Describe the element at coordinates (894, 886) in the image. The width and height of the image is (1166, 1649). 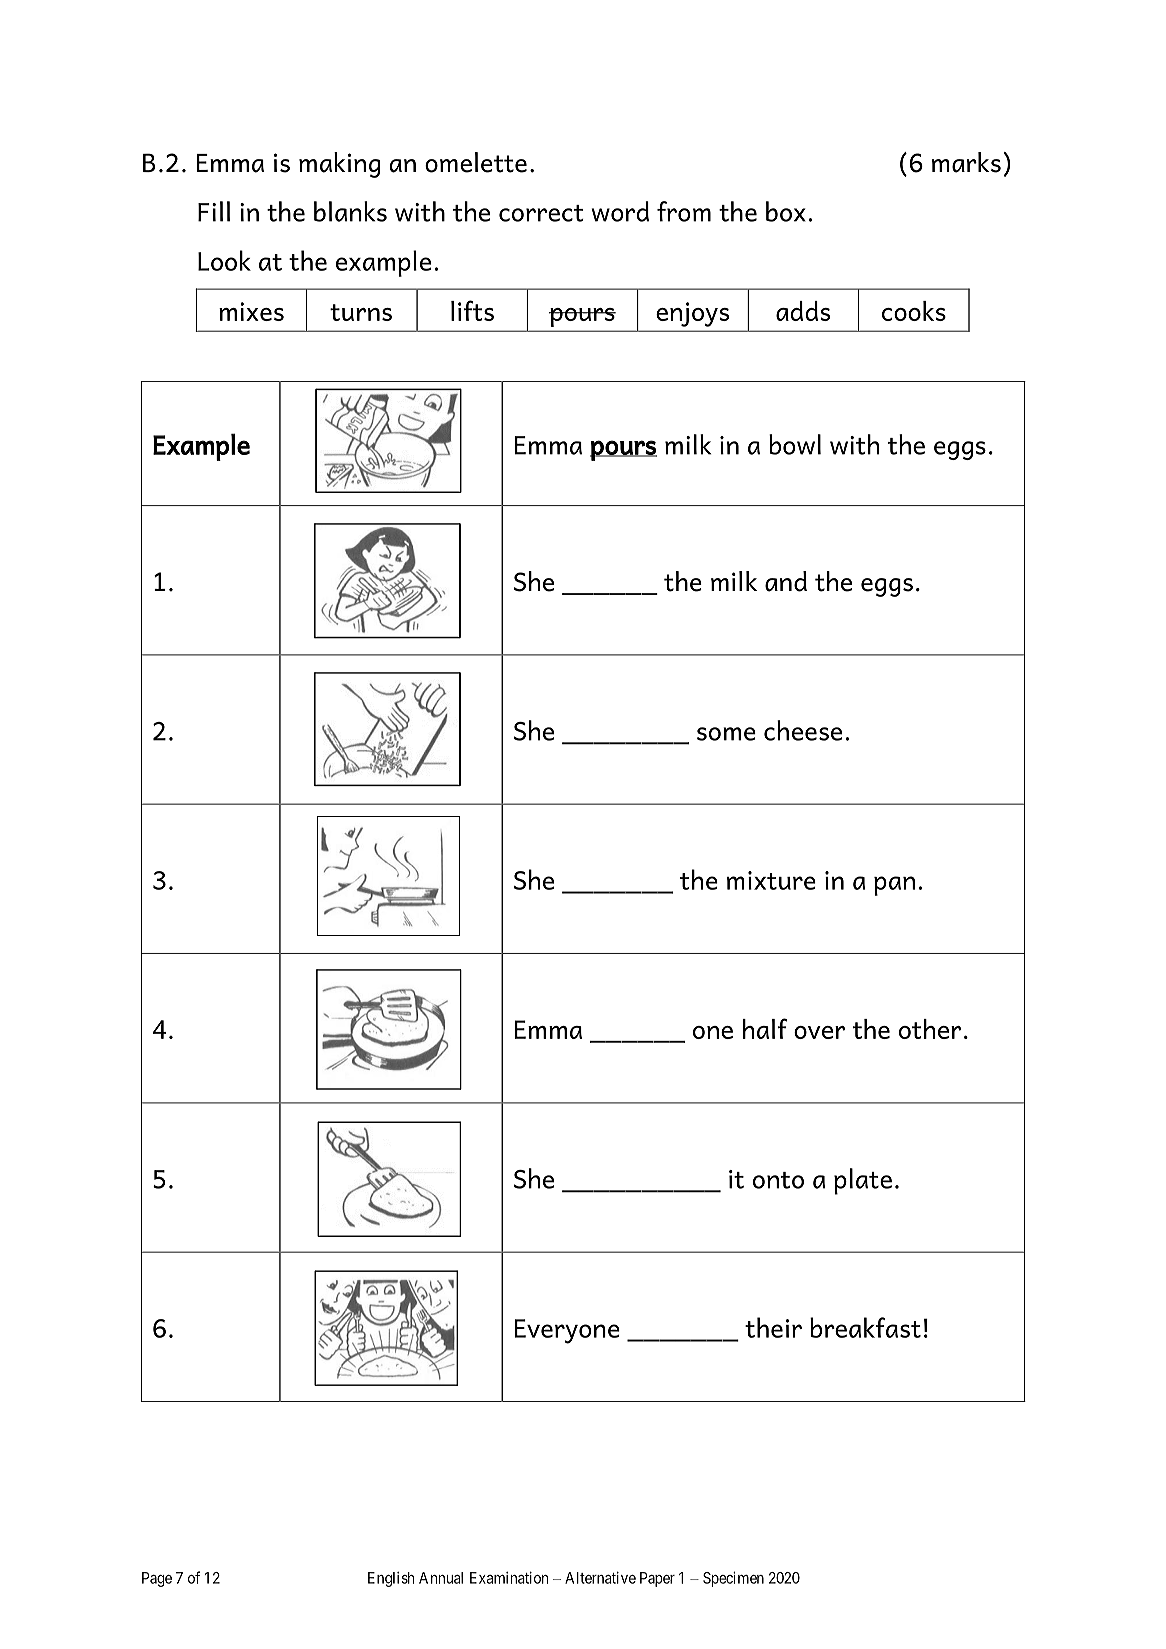
I see `pan` at that location.
